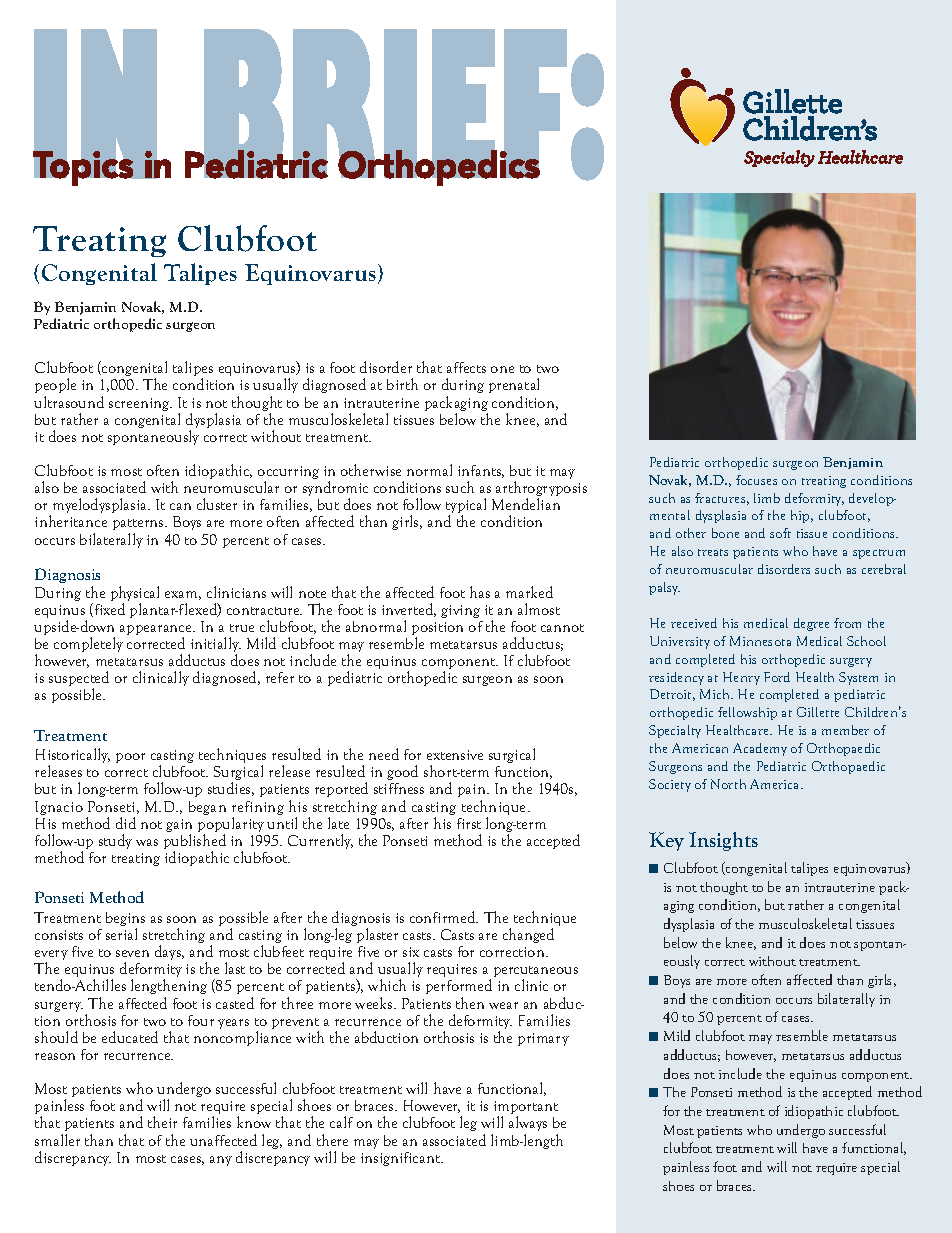 This image has width=952, height=1233. I want to click on always, so click(528, 1123).
